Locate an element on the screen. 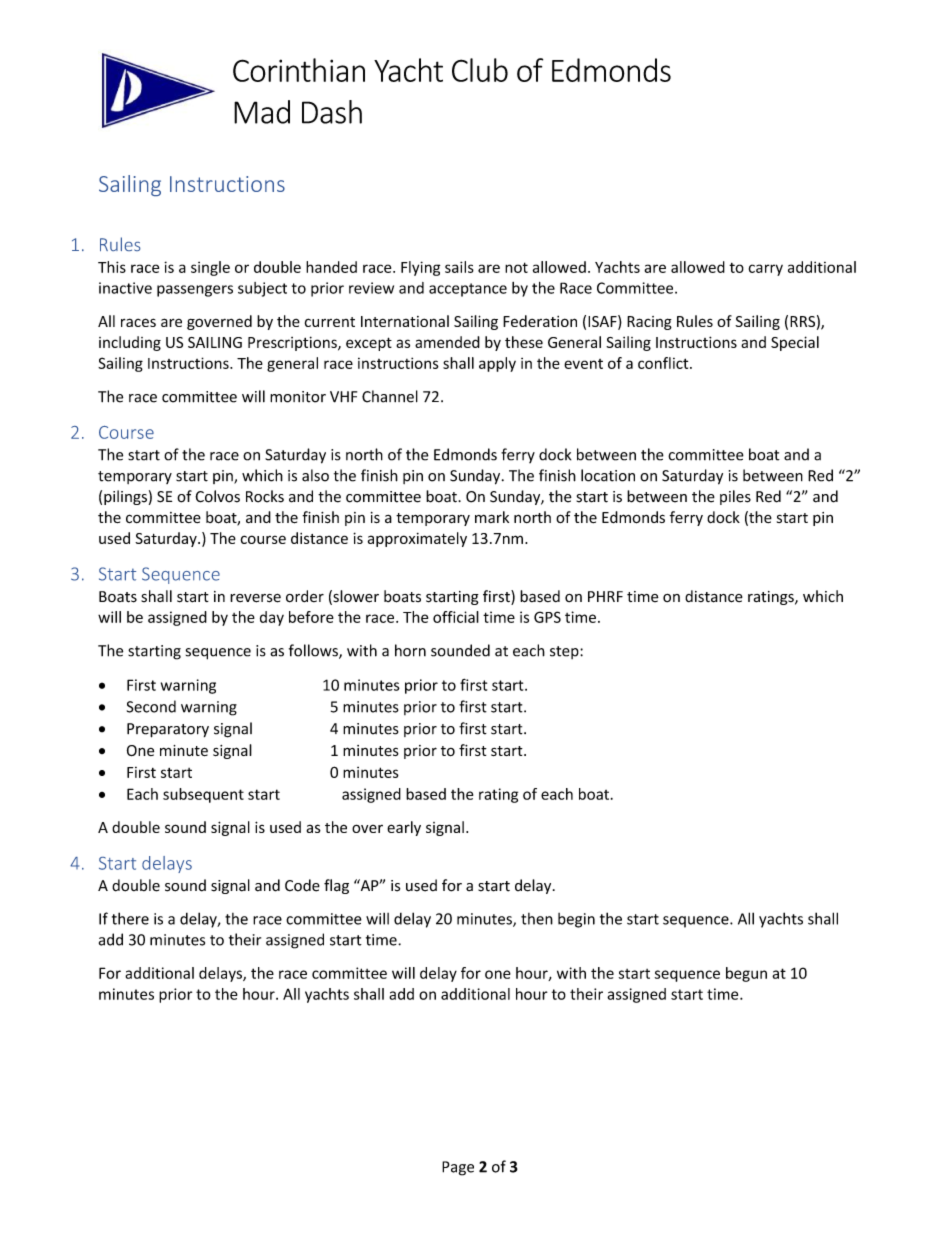  begun is located at coordinates (746, 974).
